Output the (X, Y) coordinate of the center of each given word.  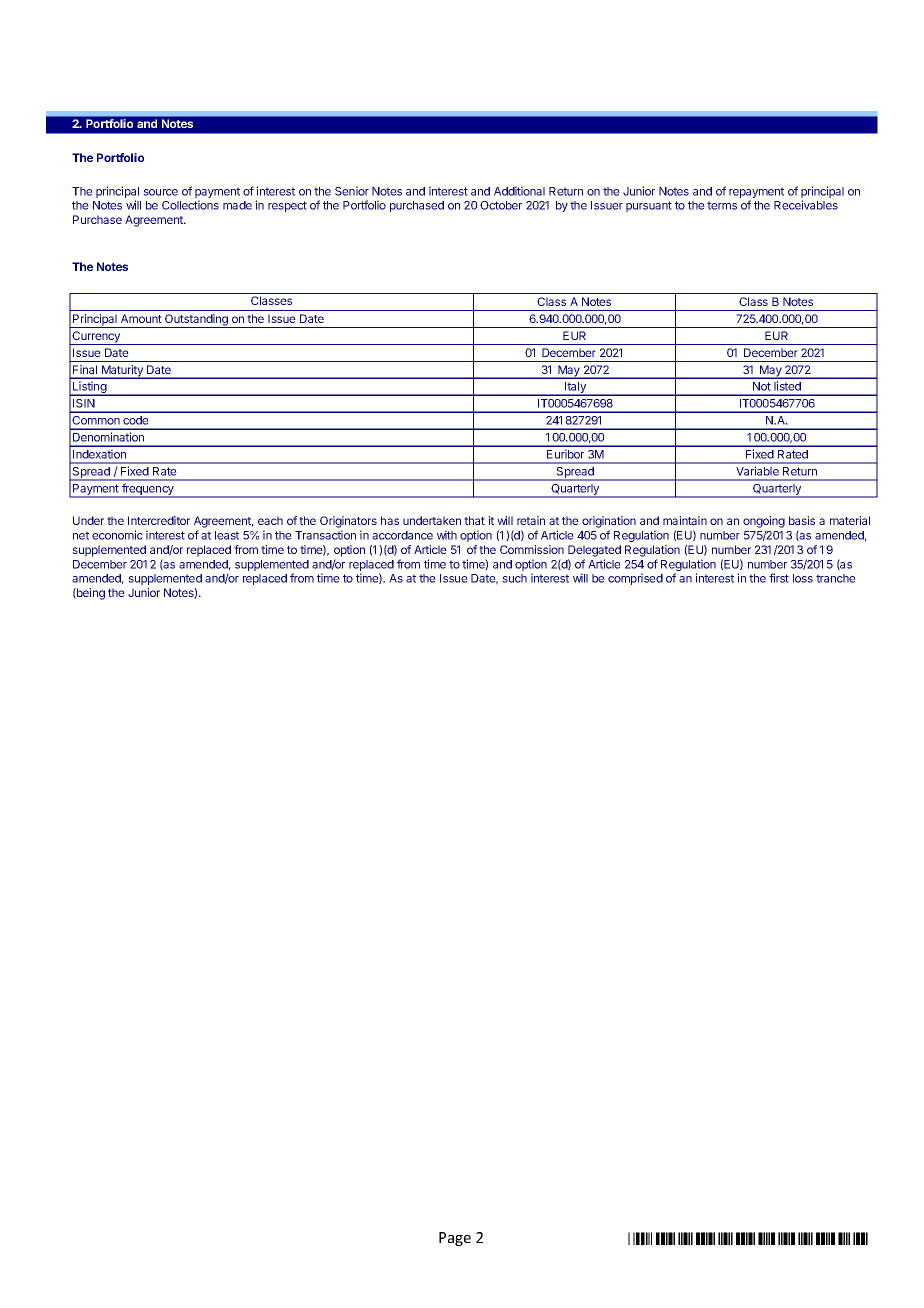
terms (722, 205)
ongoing (764, 522)
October (501, 205)
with (447, 535)
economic (117, 535)
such (514, 578)
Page (455, 1239)
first (779, 578)
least (227, 535)
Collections (190, 205)
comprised (635, 579)
